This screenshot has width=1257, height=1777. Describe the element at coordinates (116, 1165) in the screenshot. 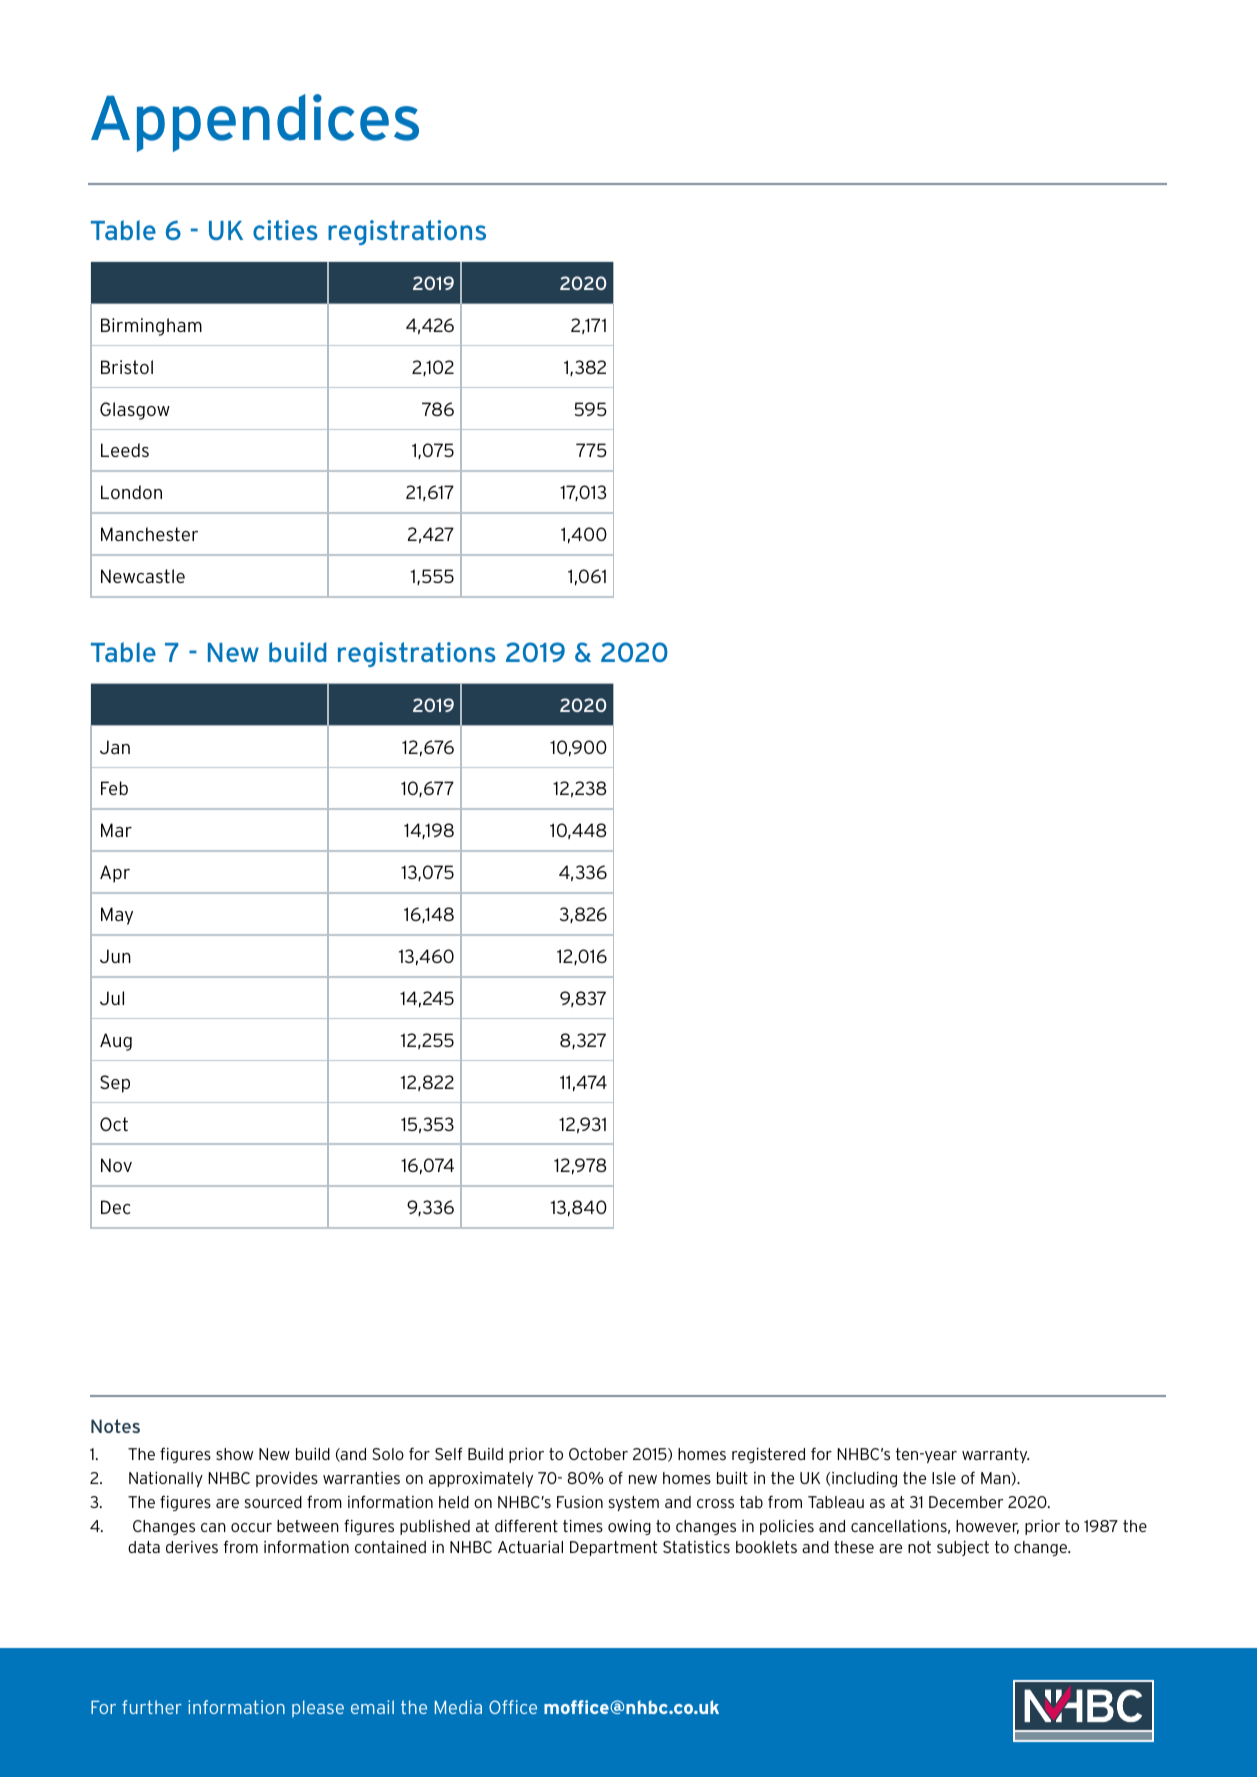

I see `Nov` at that location.
